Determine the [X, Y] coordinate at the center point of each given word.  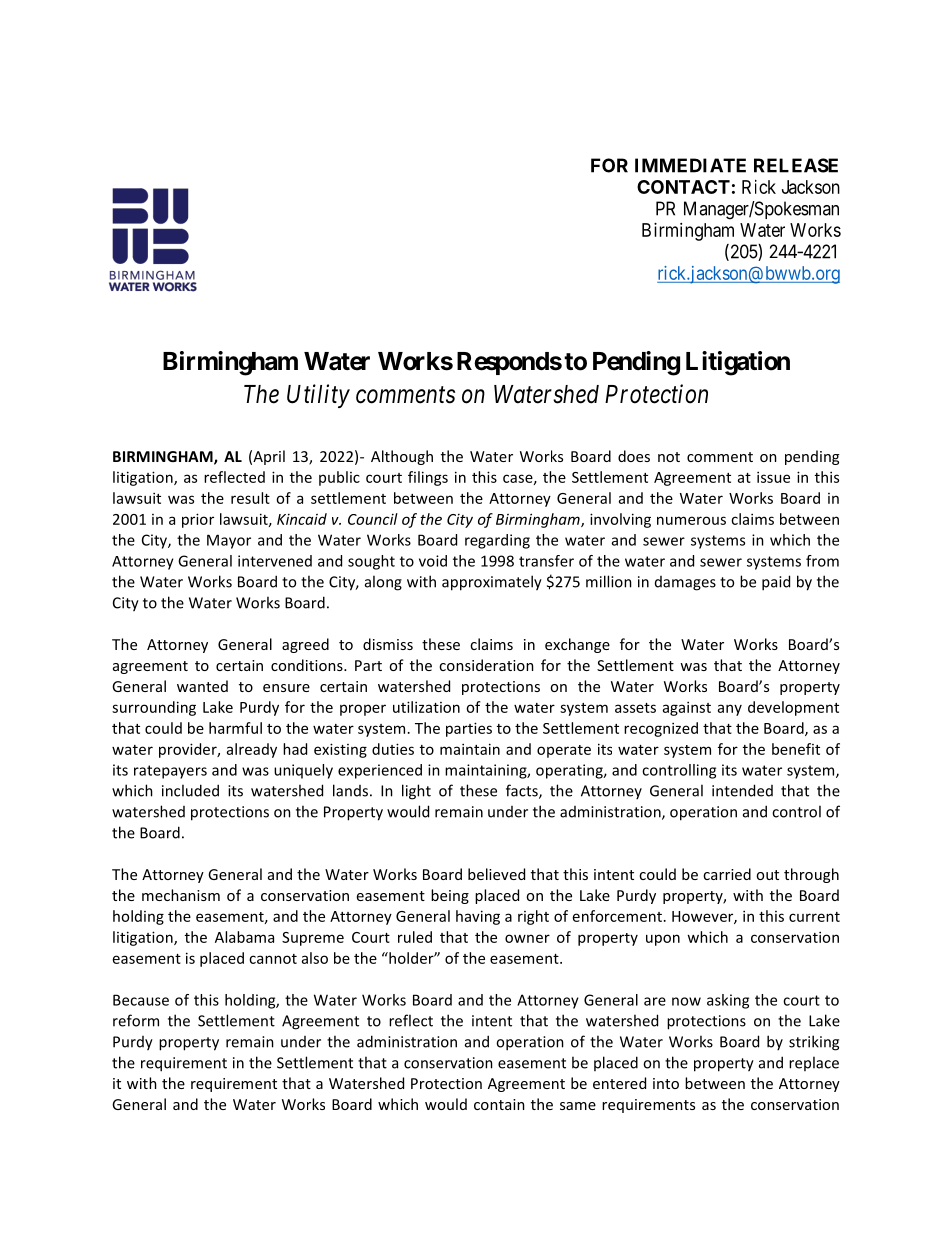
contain [499, 1104]
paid [776, 583]
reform [136, 1020]
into [666, 1083]
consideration [486, 665]
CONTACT [683, 187]
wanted [202, 686]
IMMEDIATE [690, 165]
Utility [318, 396]
